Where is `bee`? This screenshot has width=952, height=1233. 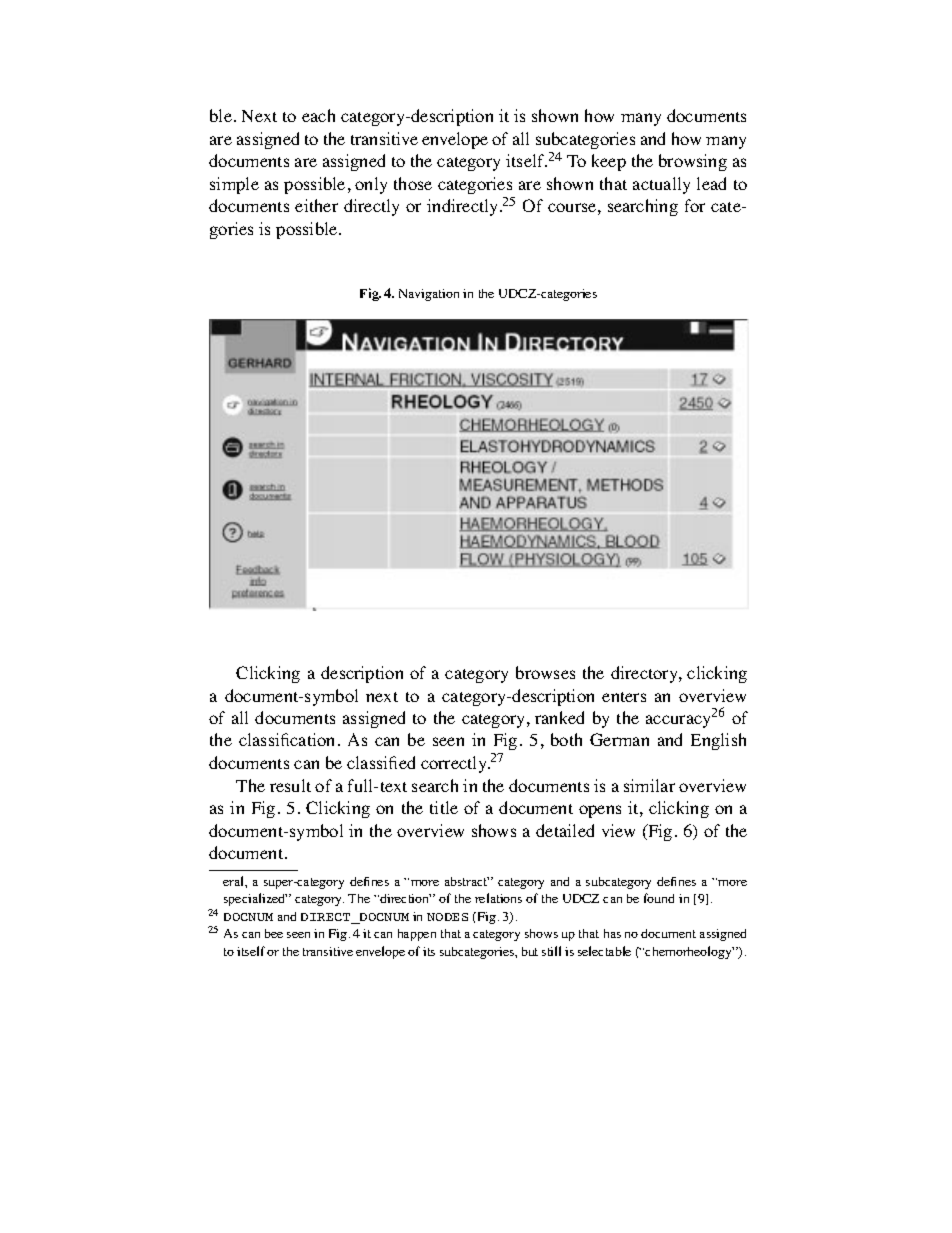
bee is located at coordinates (274, 933).
